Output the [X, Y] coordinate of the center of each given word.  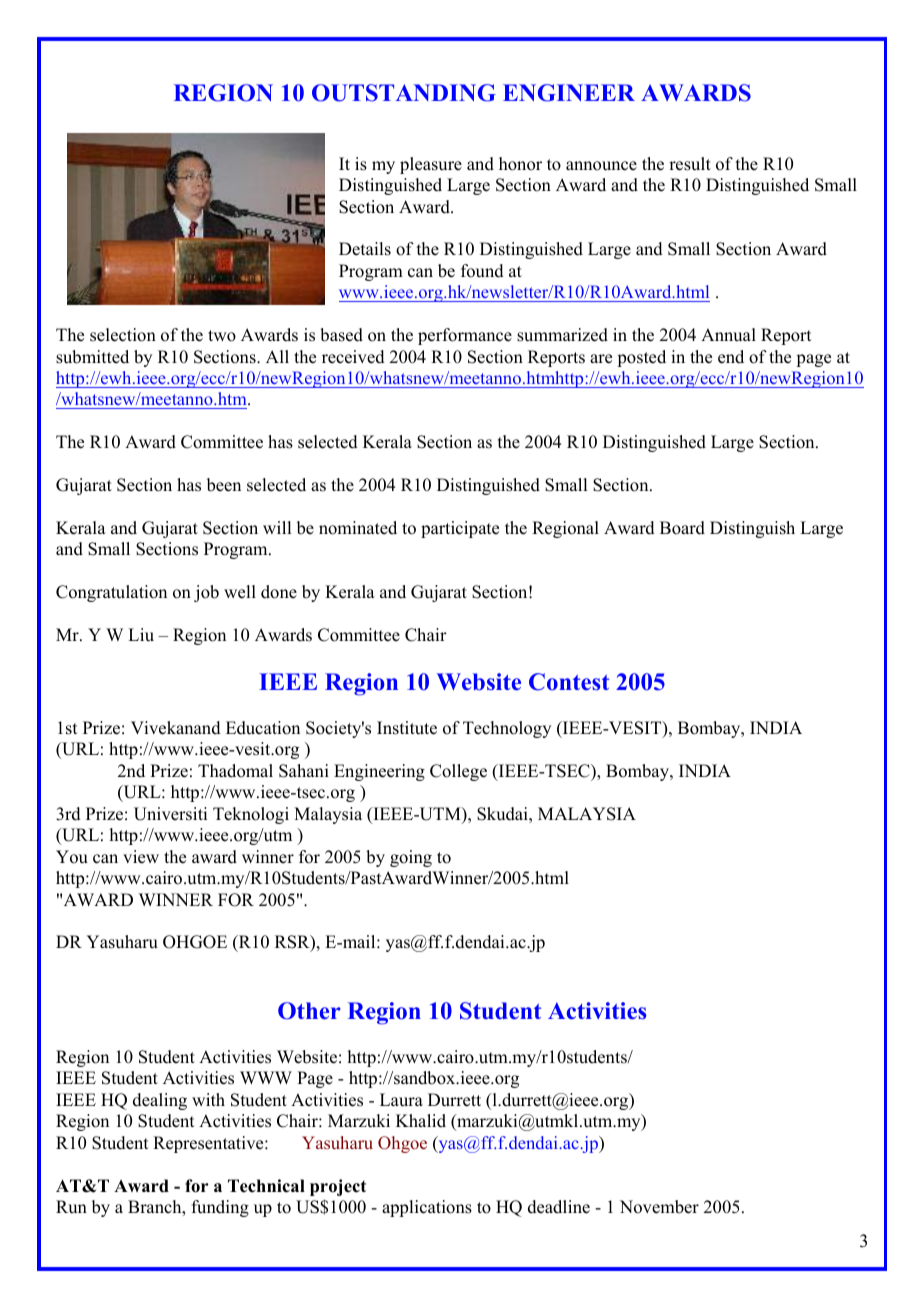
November [659, 1207]
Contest [569, 682]
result [690, 164]
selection [123, 335]
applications [427, 1208]
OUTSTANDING [404, 93]
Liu [141, 635]
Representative [209, 1144]
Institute [407, 728]
